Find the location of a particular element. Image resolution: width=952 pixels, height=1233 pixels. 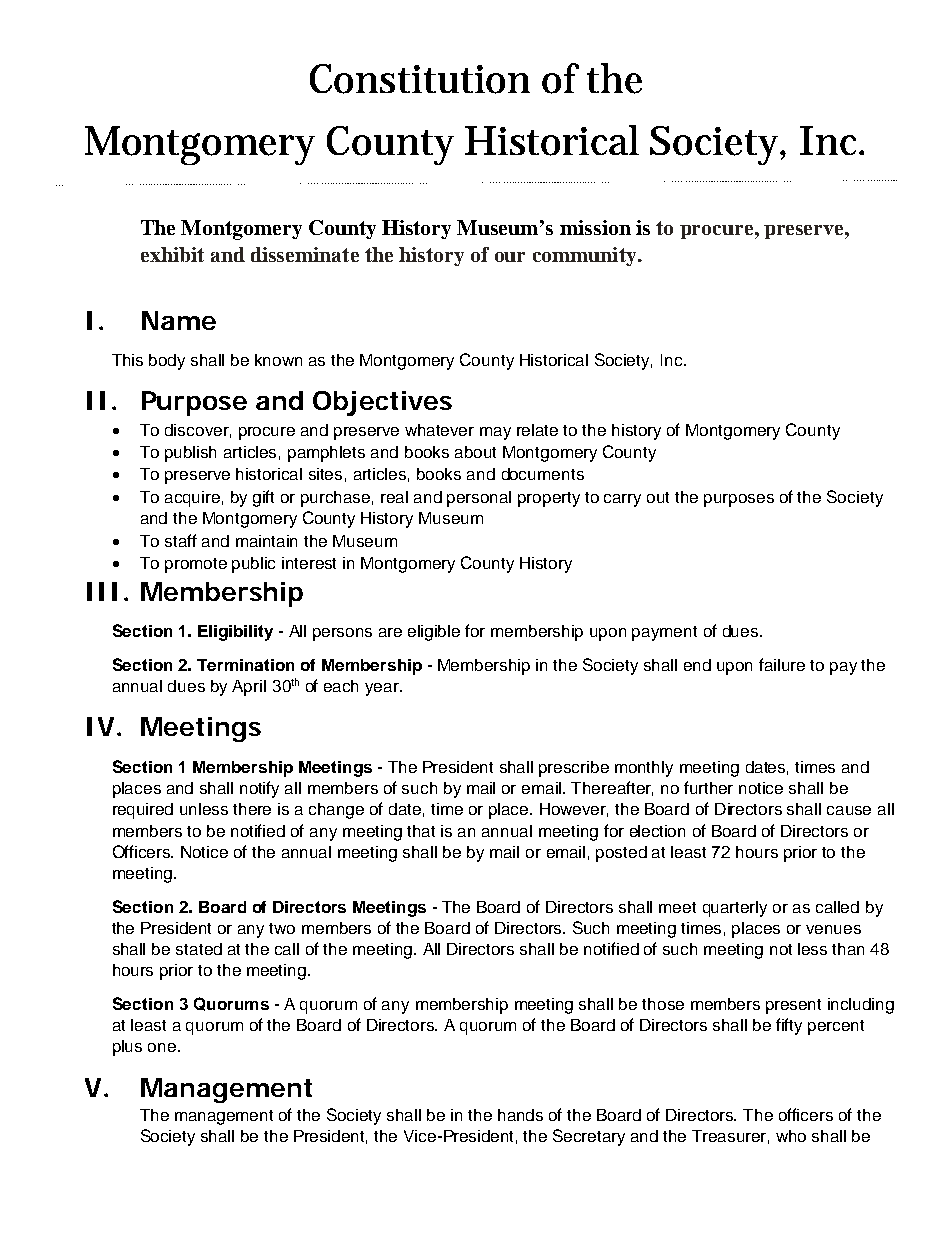

that is located at coordinates (421, 831).
